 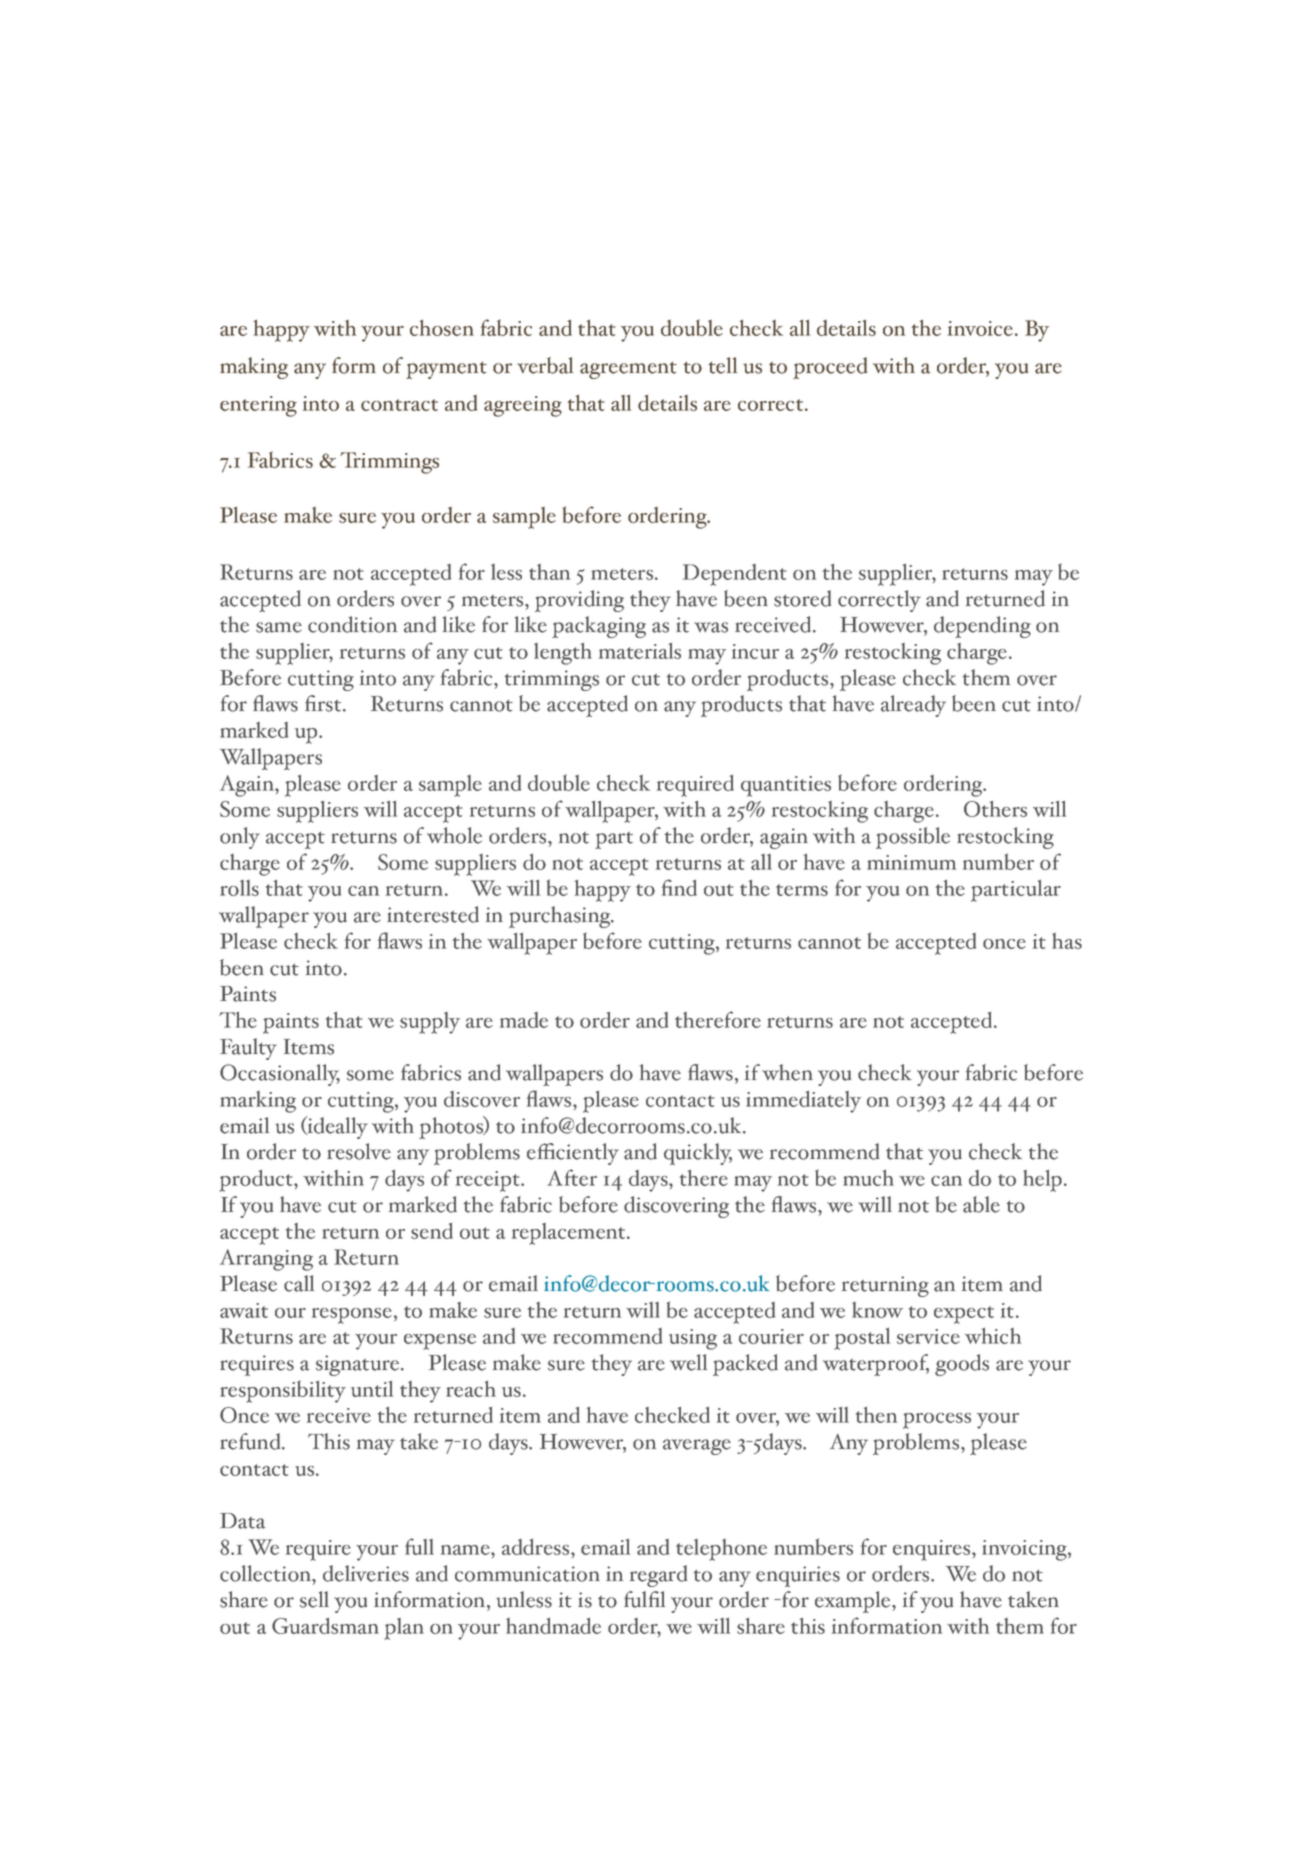 What do you see at coordinates (980, 328) in the page?
I see `invoice` at bounding box center [980, 328].
